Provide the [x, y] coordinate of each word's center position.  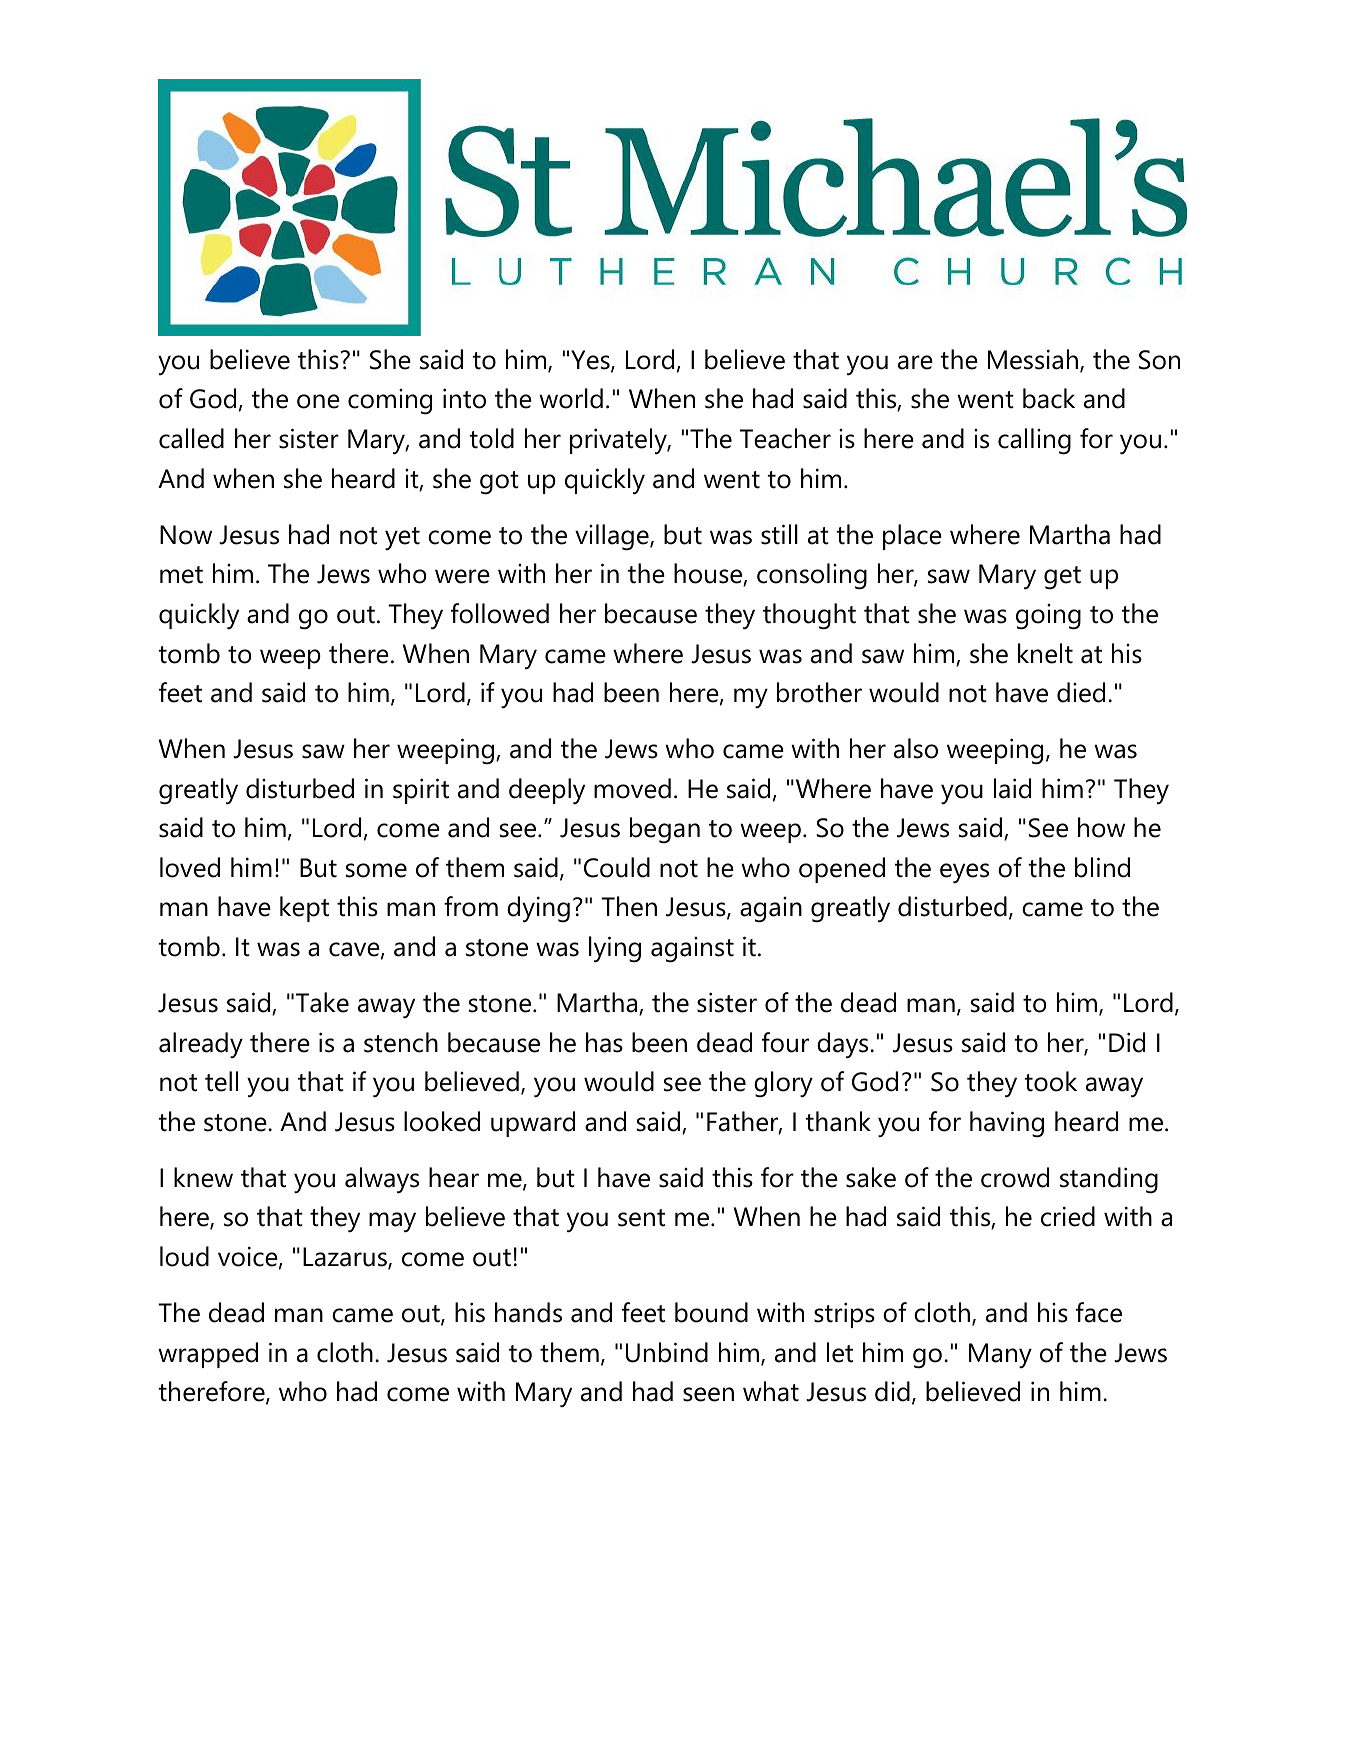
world [571, 398]
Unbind [667, 1352]
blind [1102, 867]
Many [1000, 1355]
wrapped [208, 1355]
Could [617, 867]
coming [390, 402]
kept [304, 909]
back [1049, 398]
